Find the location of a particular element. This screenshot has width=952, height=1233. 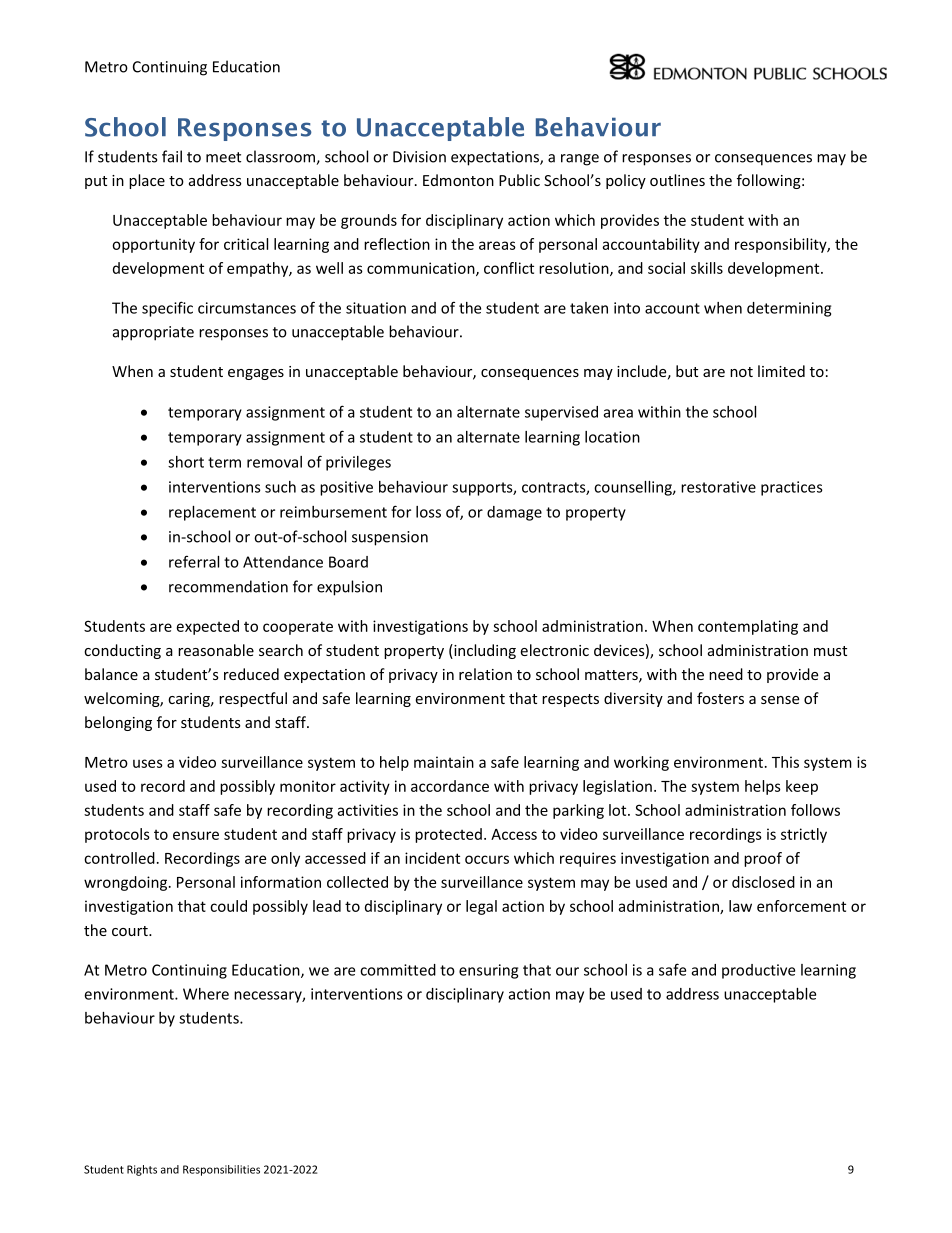

outlines is located at coordinates (677, 180).
